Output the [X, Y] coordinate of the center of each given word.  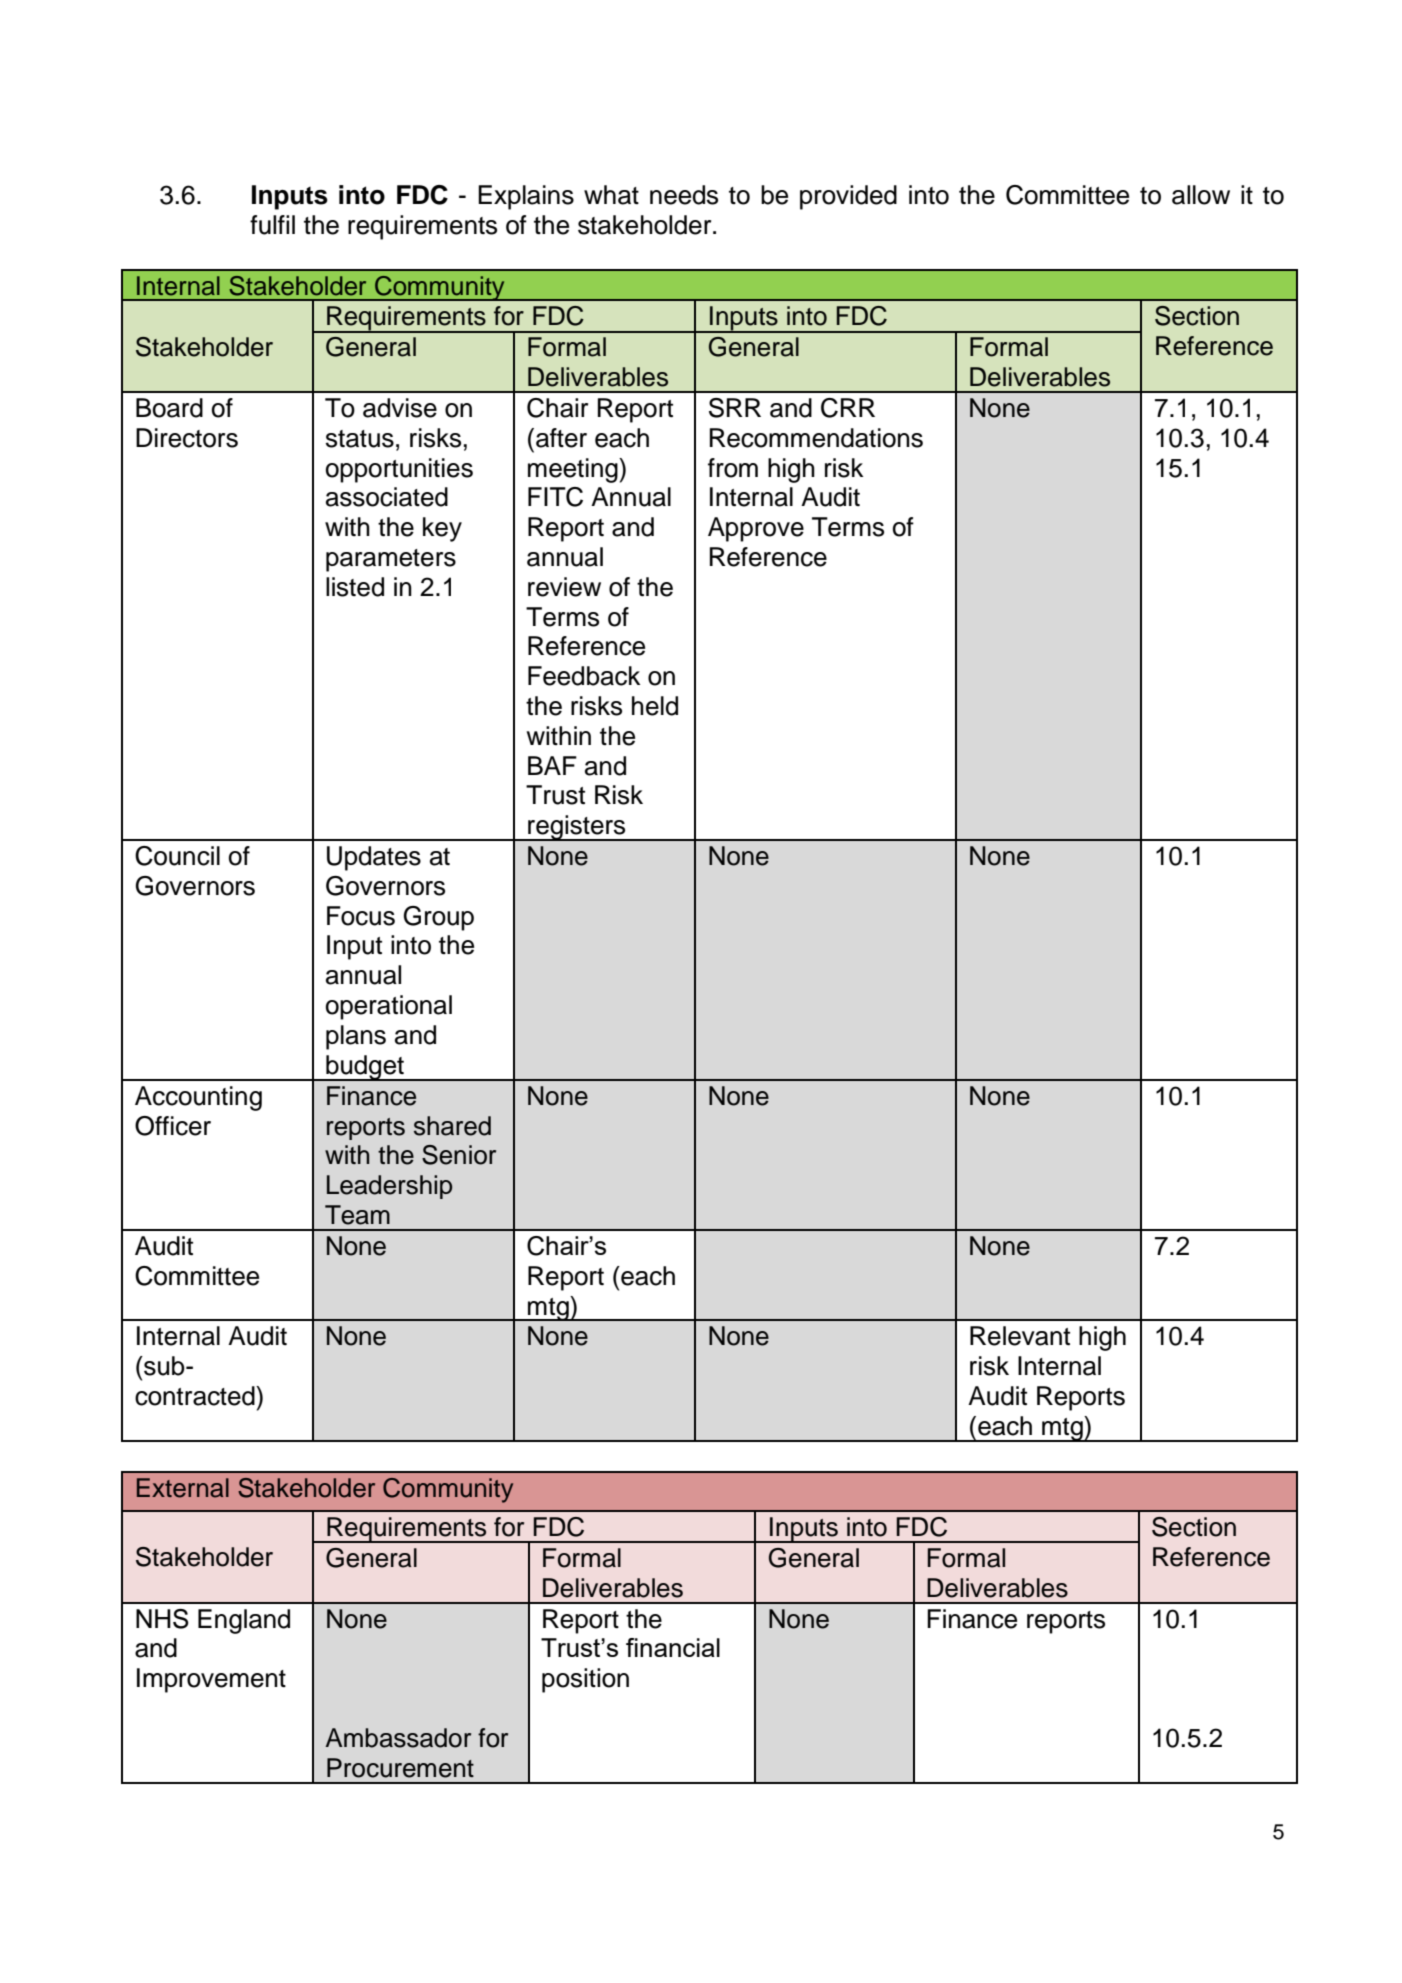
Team [357, 1215]
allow [1201, 195]
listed [355, 587]
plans [356, 1037]
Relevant [1020, 1336]
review [564, 587]
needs [684, 195]
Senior [459, 1155]
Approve [756, 529]
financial [673, 1647]
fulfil [272, 225]
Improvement [211, 1680]
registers [577, 828]
